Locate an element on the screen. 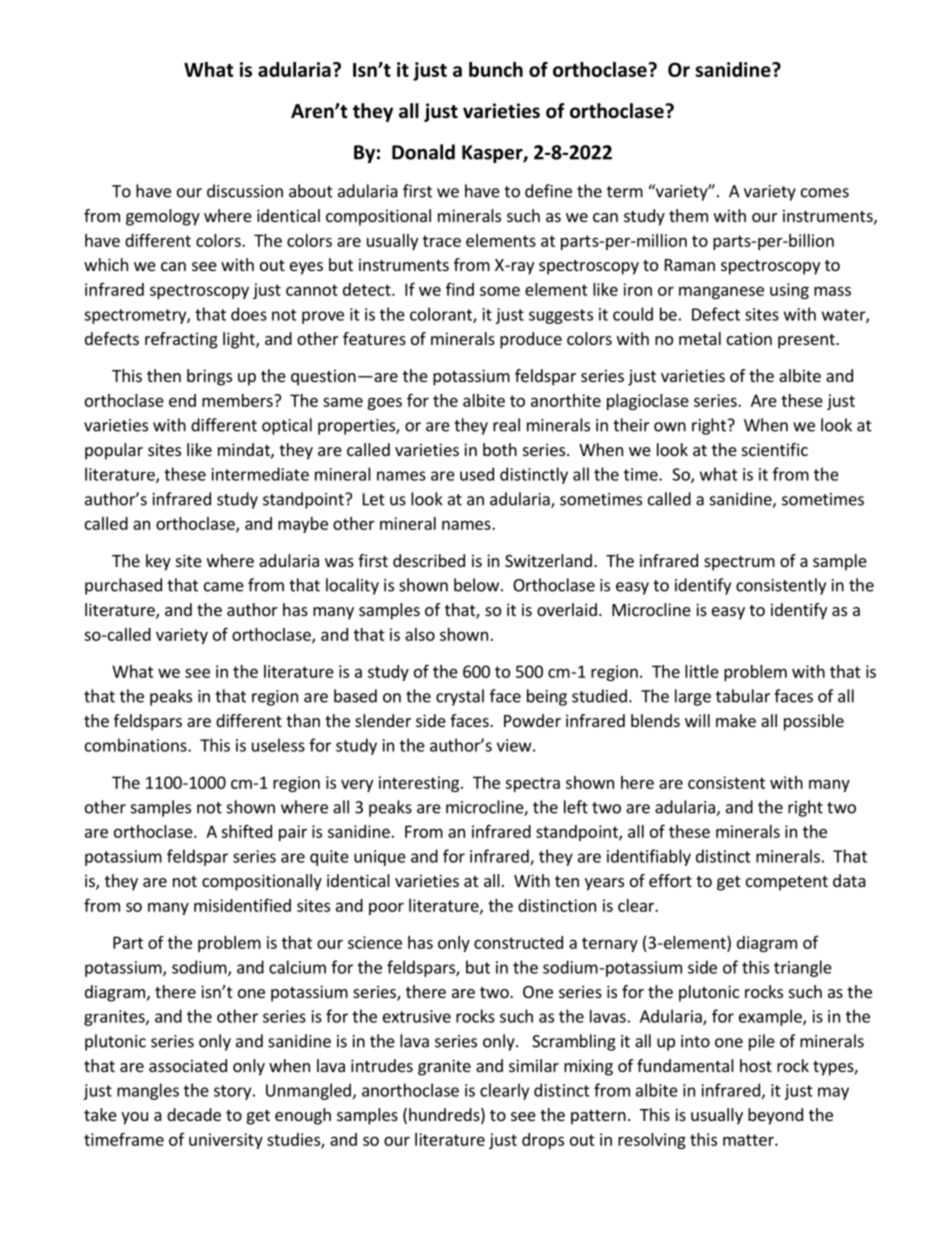  drops is located at coordinates (543, 1141).
